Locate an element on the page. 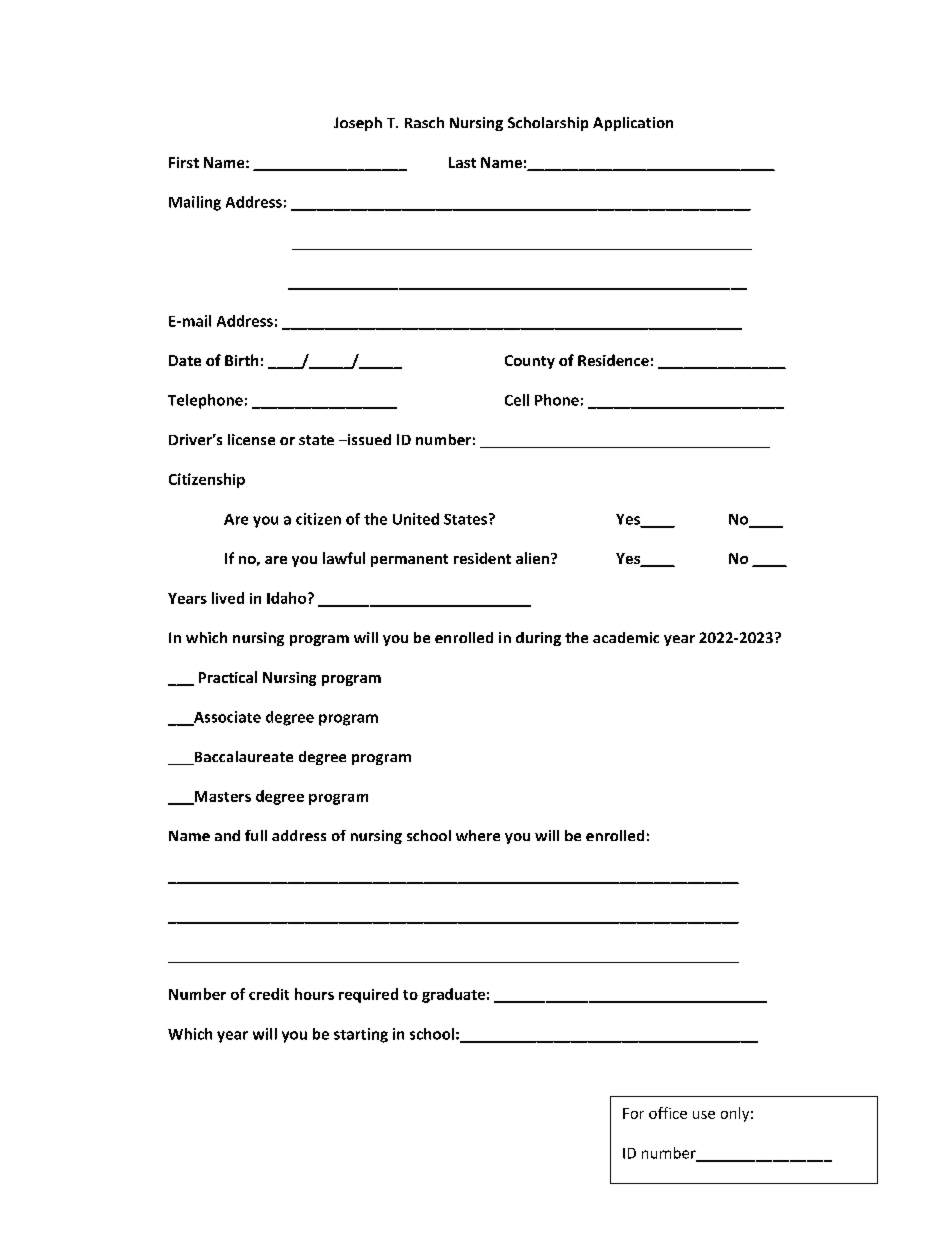  starting is located at coordinates (361, 1035).
